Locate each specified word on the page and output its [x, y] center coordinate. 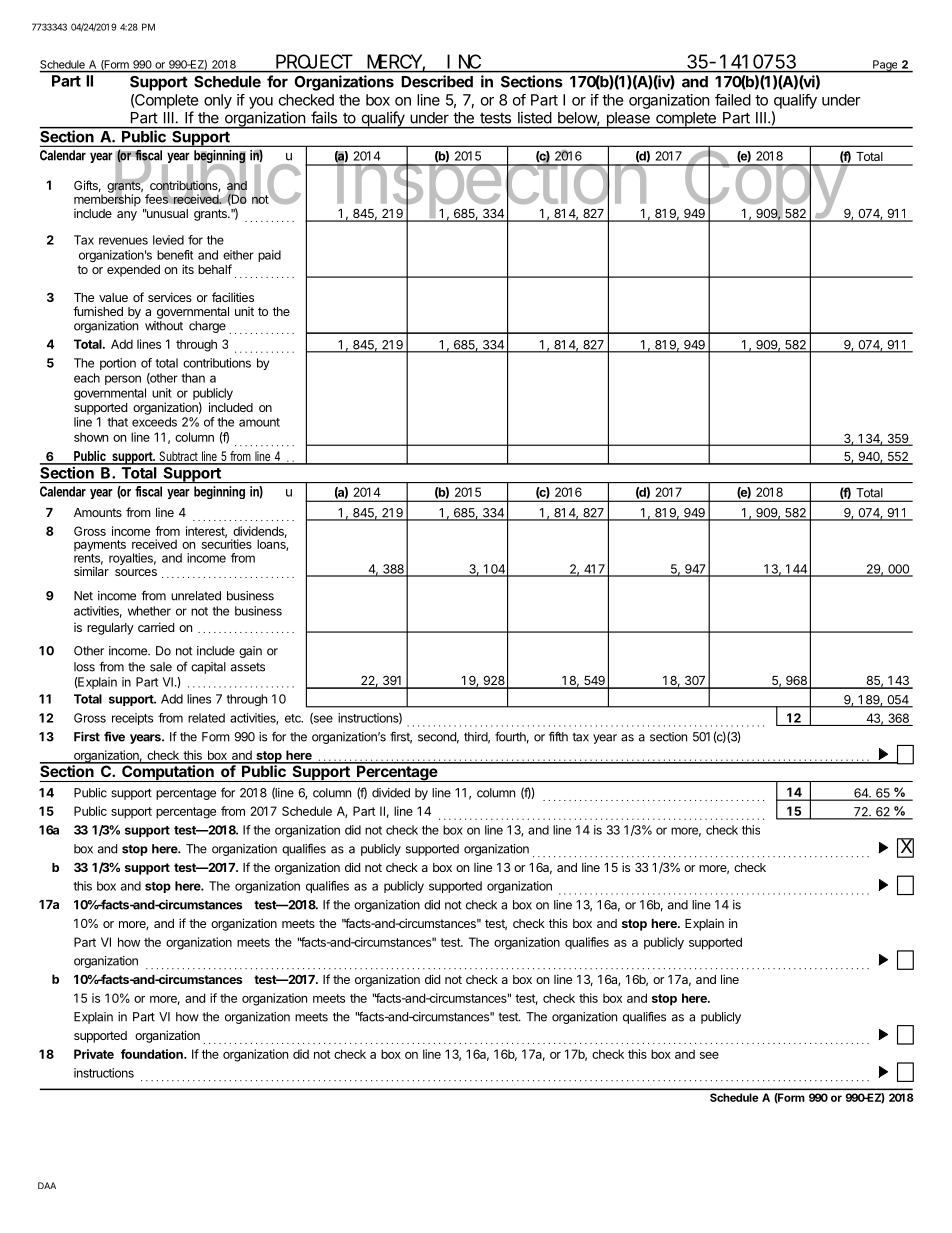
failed [733, 100]
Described [437, 81]
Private [94, 1054]
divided [391, 793]
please [628, 120]
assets [248, 667]
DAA [47, 1185]
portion [118, 364]
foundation [153, 1054]
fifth [558, 736]
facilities [233, 297]
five [114, 736]
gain [250, 652]
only [218, 101]
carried [156, 627]
